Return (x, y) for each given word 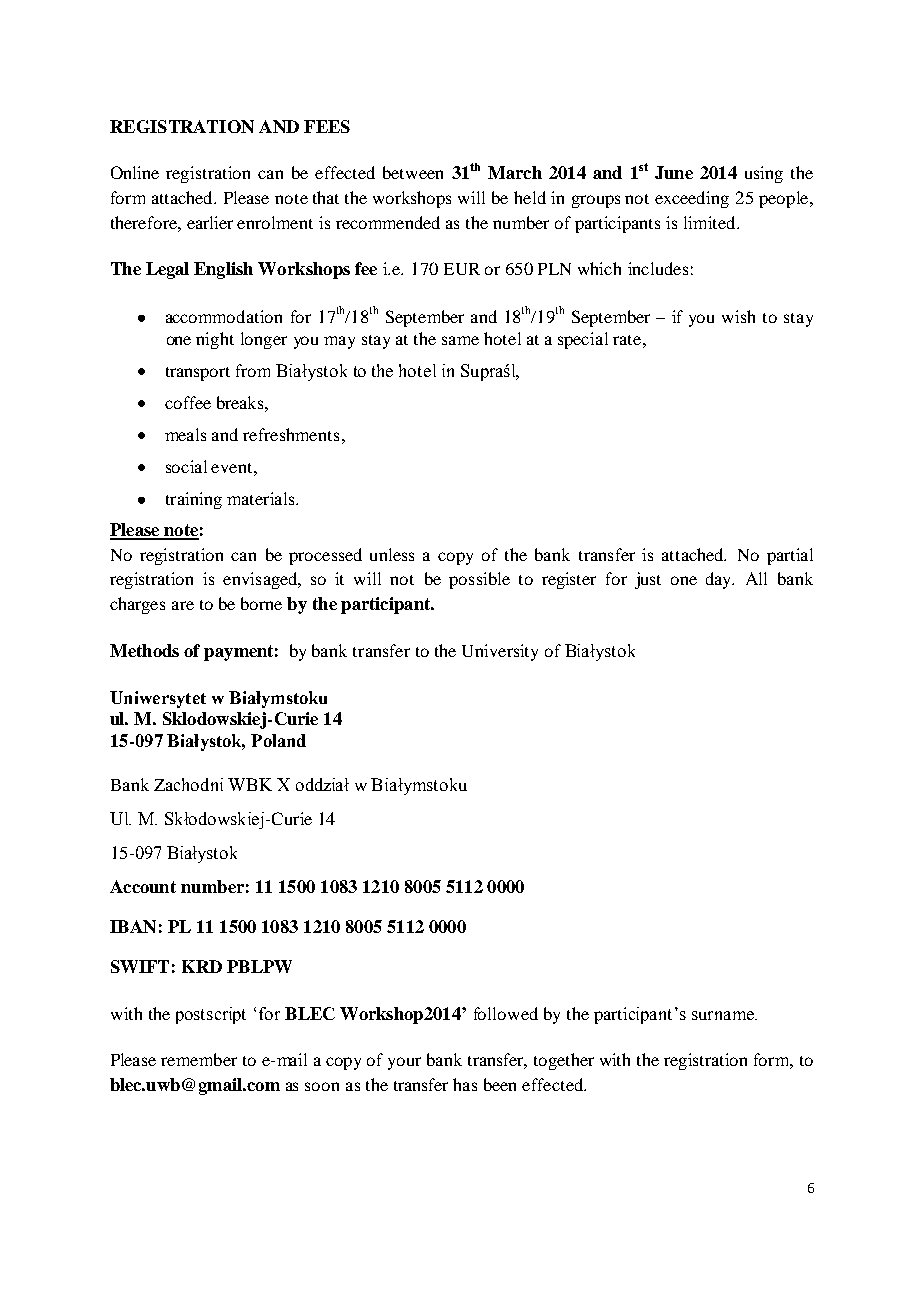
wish (738, 316)
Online (135, 172)
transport (198, 374)
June (674, 172)
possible (479, 580)
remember (199, 1059)
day (720, 580)
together (564, 1061)
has (465, 1084)
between (413, 172)
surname (724, 1015)
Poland (278, 740)
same (460, 340)
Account (143, 886)
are (183, 605)
